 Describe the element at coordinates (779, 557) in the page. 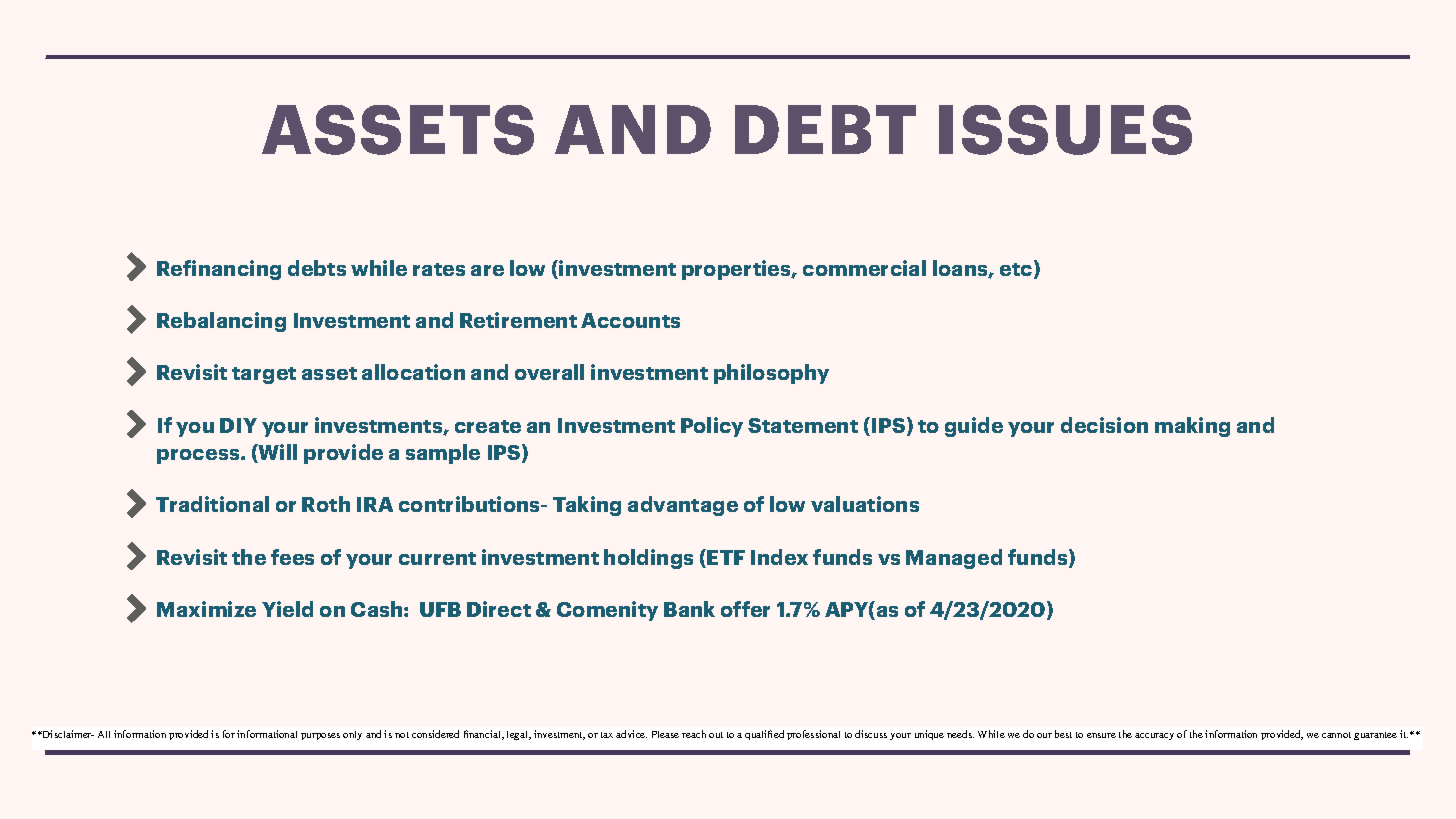

I see `Index` at that location.
